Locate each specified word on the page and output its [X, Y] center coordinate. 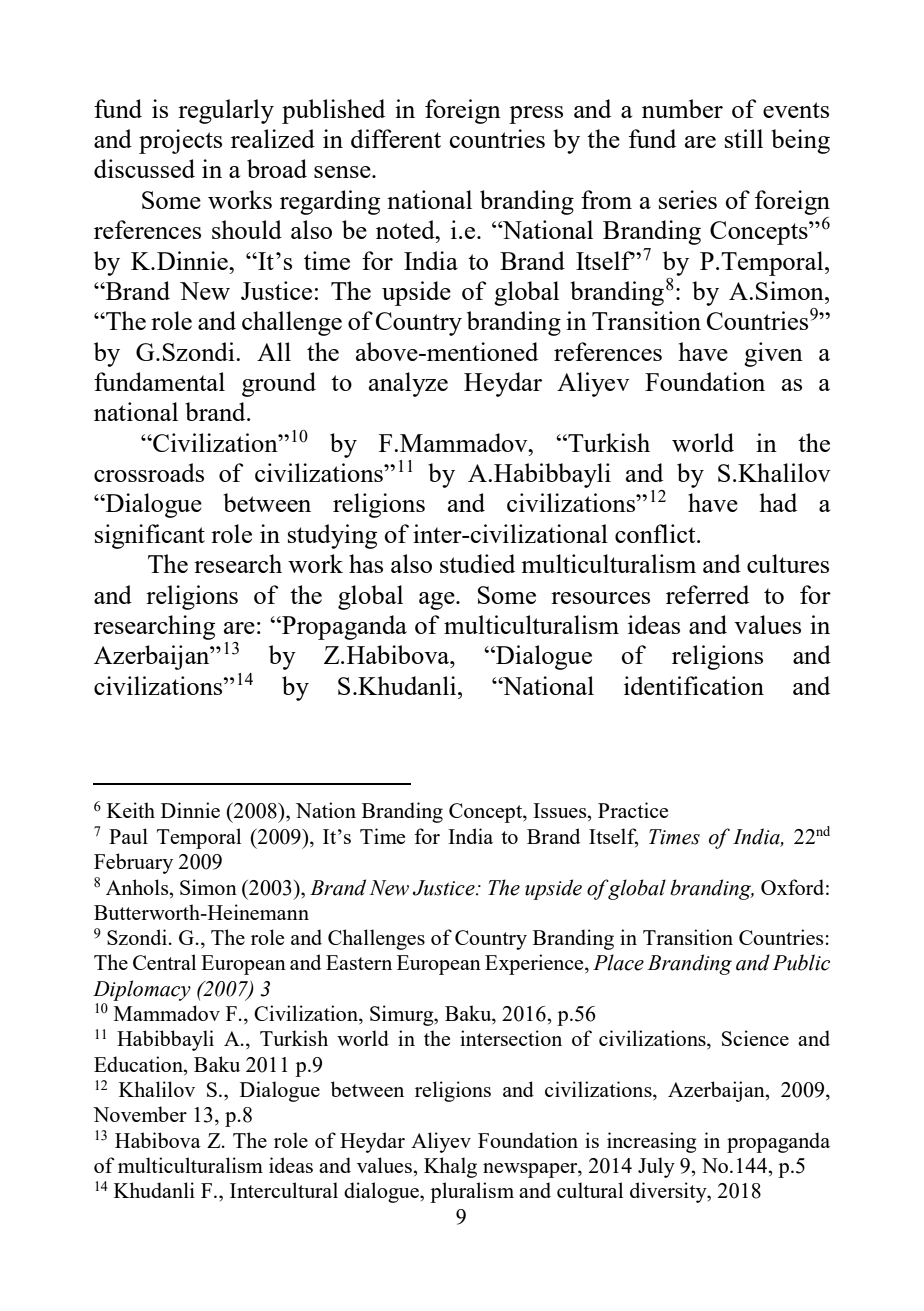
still [744, 138]
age [438, 601]
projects [180, 141]
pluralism [472, 1192]
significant [150, 536]
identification [694, 685]
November [140, 1114]
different [396, 138]
